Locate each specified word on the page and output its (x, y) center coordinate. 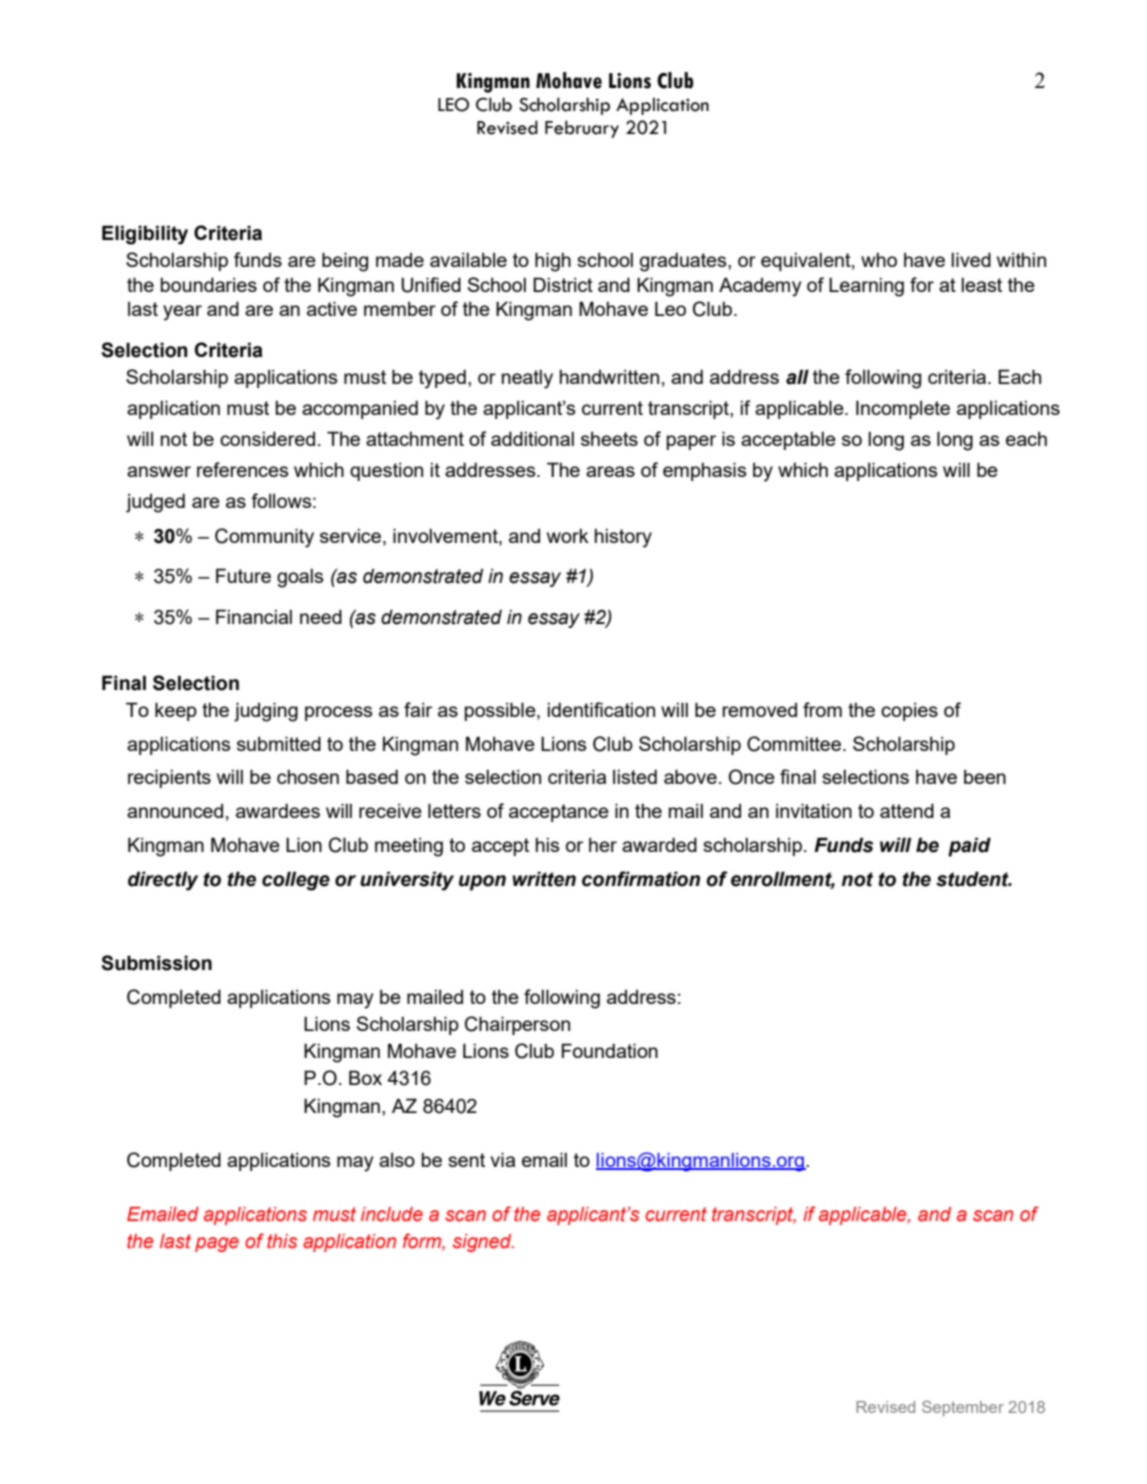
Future (243, 575)
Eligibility (145, 235)
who (879, 259)
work (568, 535)
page (217, 1244)
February (582, 129)
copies (909, 711)
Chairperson (517, 1025)
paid (969, 847)
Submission (156, 963)
